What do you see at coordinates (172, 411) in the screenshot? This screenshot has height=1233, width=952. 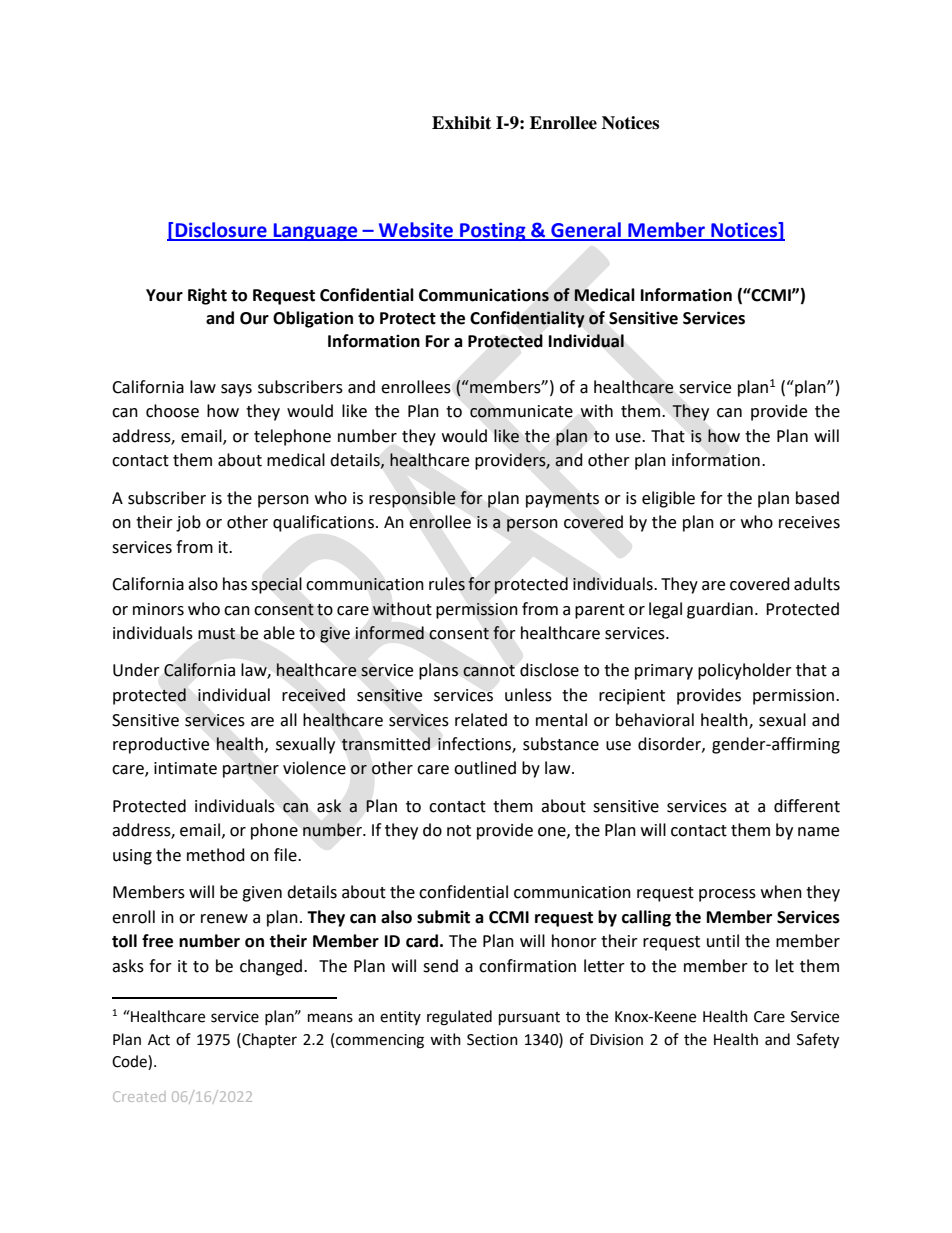 I see `choose` at bounding box center [172, 411].
